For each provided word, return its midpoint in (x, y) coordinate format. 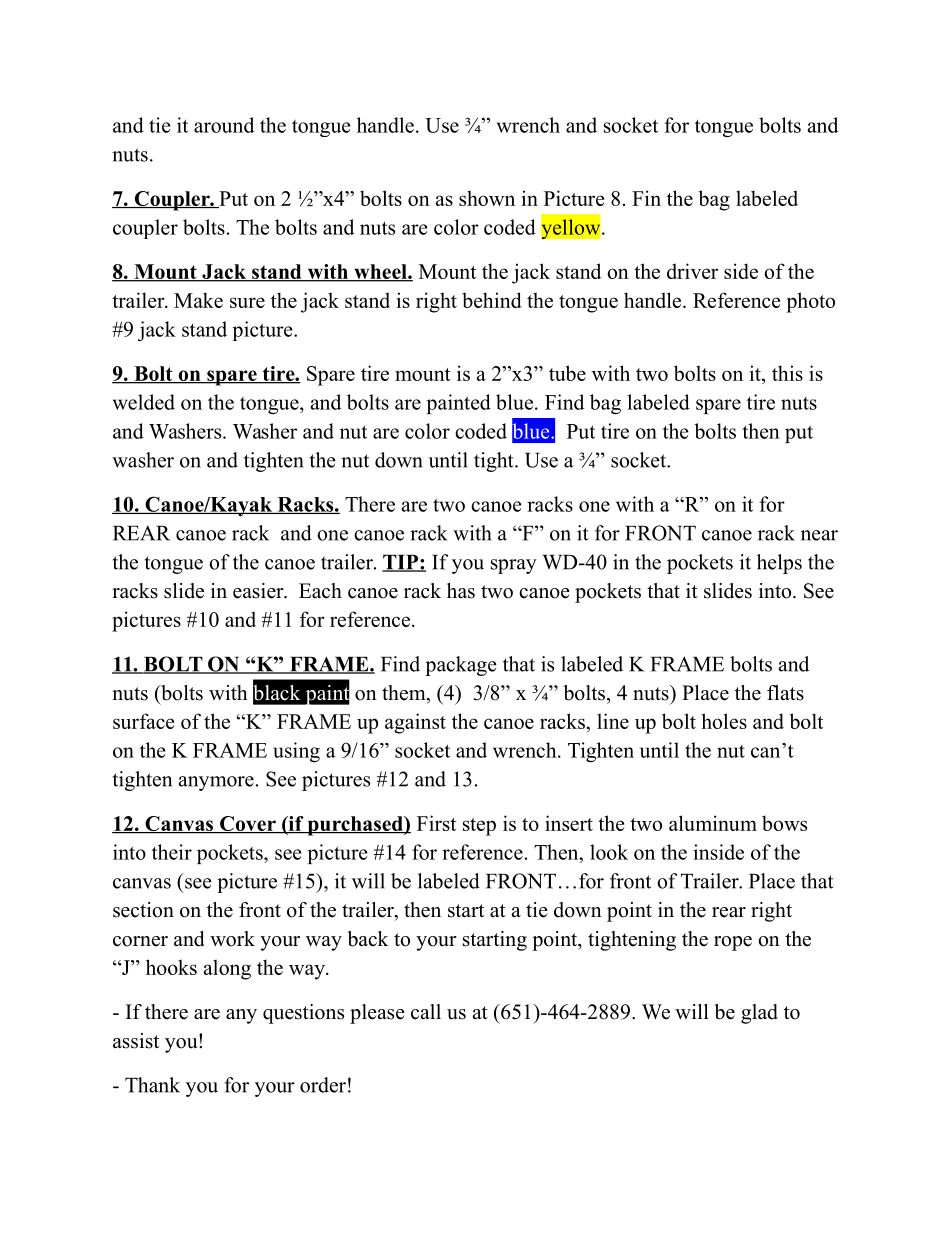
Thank (152, 1085)
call (426, 1012)
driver (692, 271)
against (415, 723)
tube (567, 373)
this (787, 373)
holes (724, 721)
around (224, 125)
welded (144, 402)
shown (487, 198)
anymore (216, 783)
